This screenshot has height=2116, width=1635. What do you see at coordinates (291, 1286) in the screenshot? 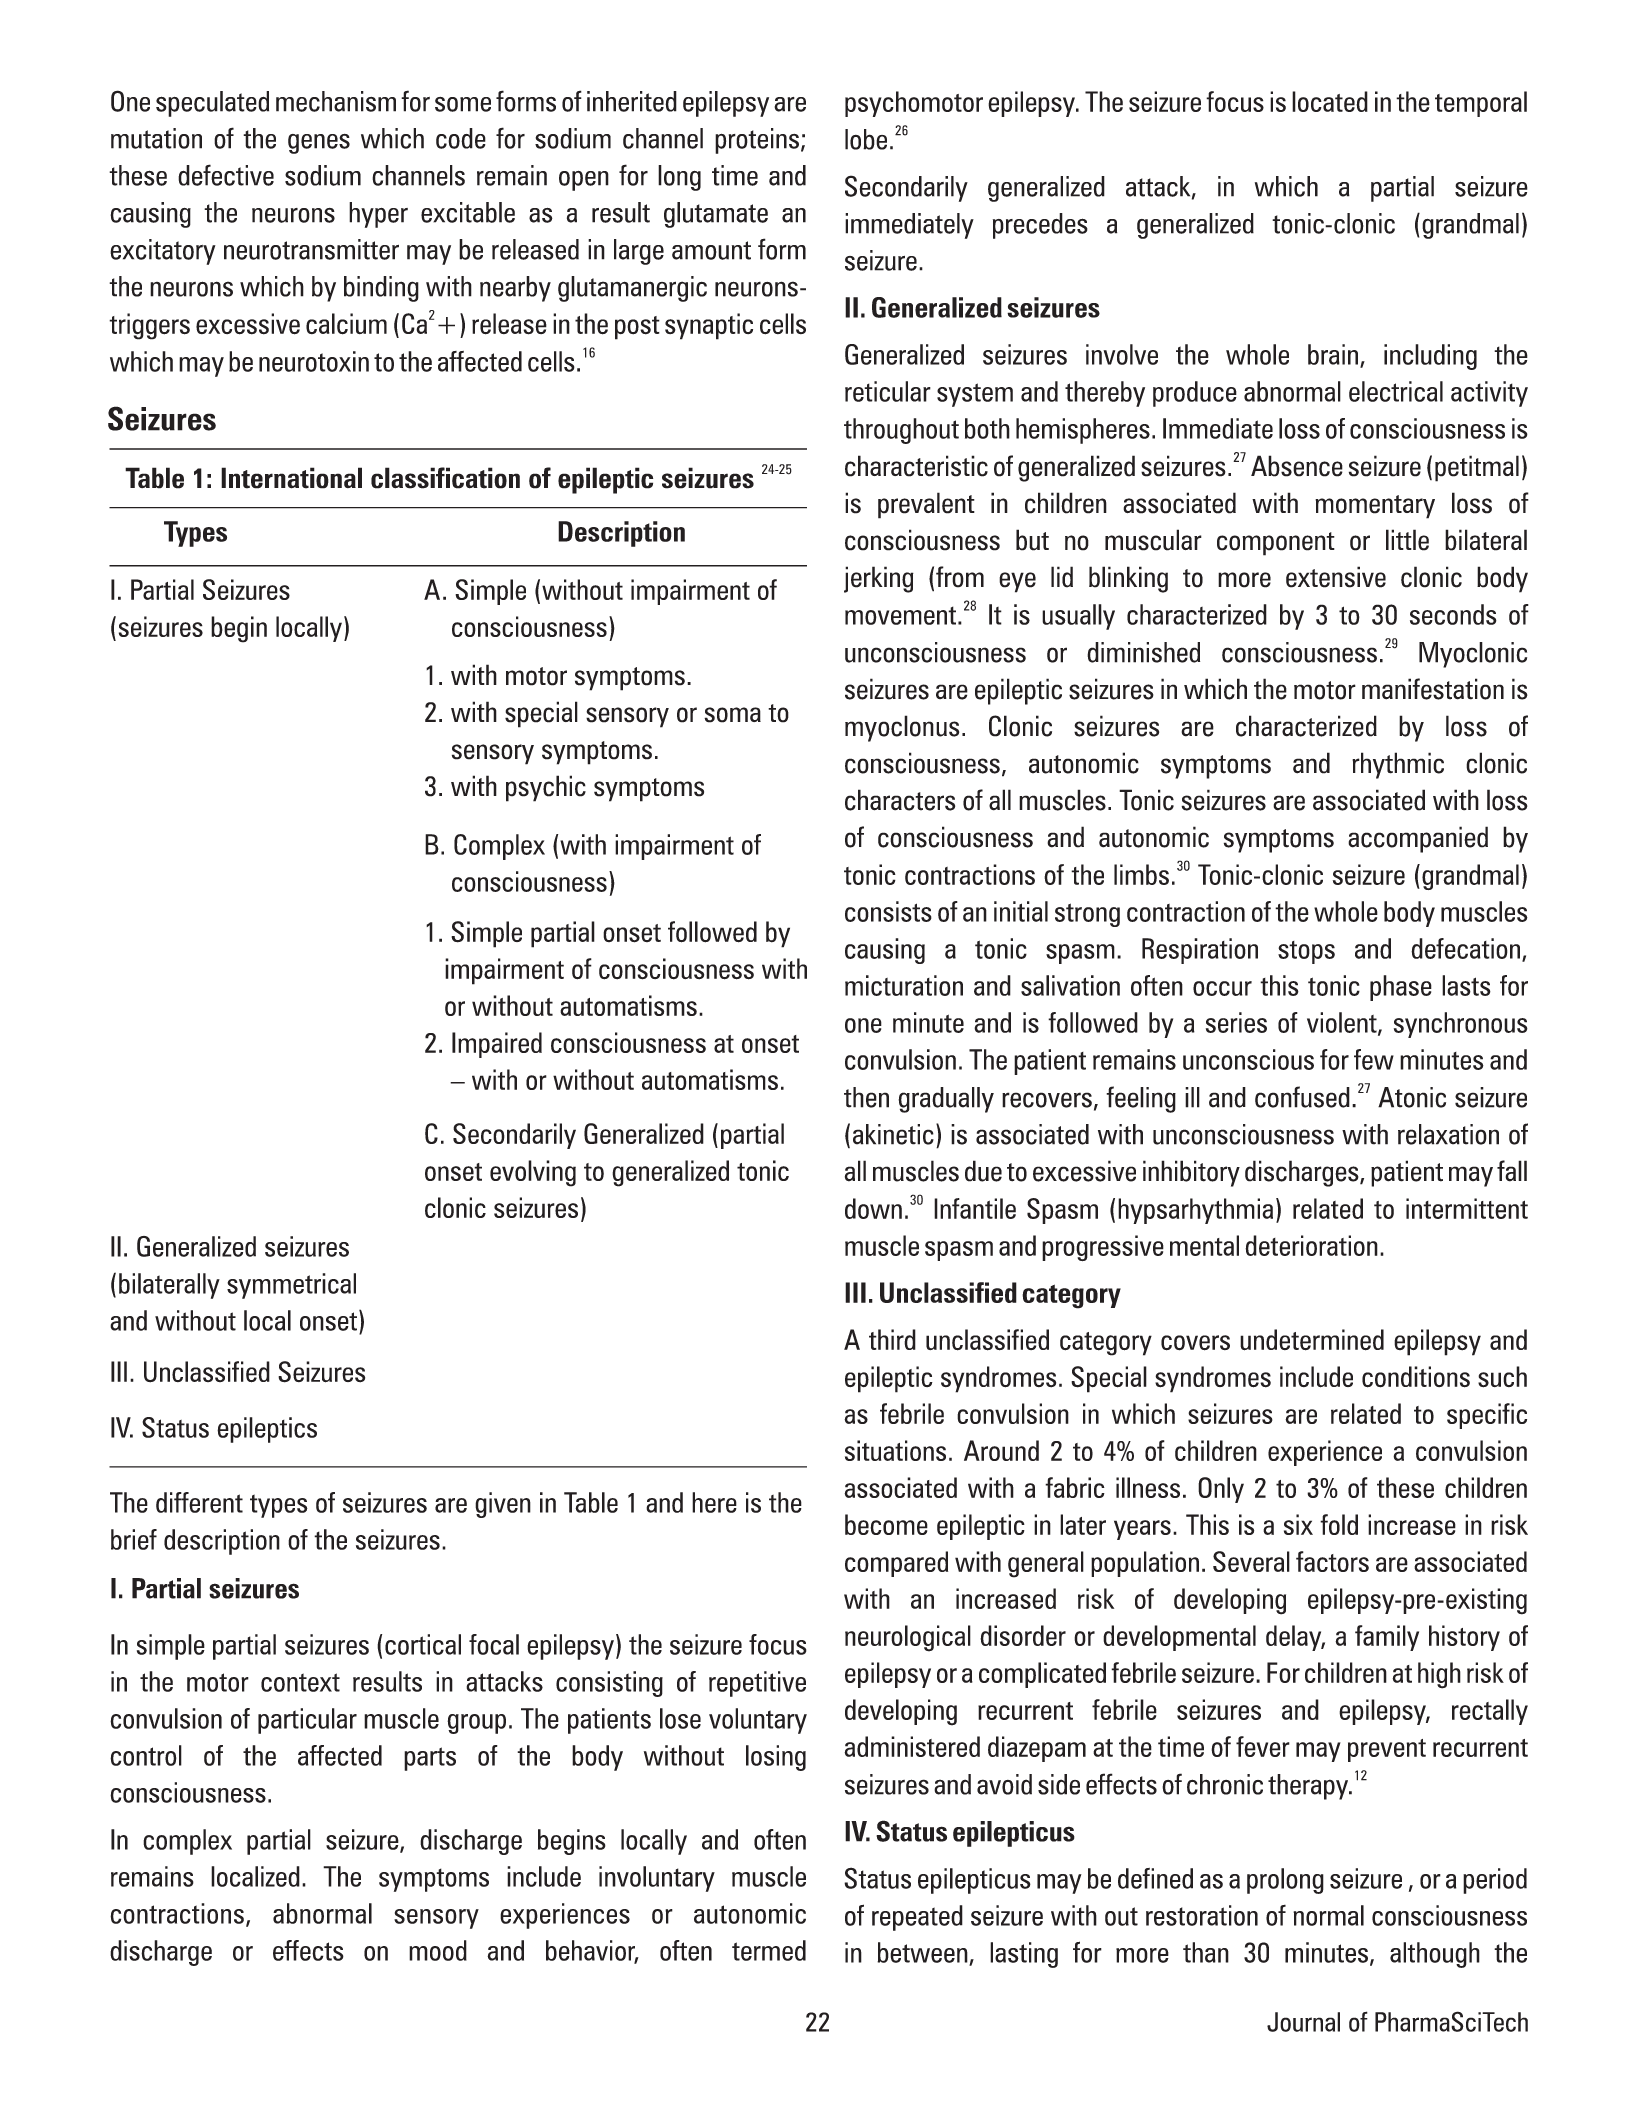
I see `symmetrical` at bounding box center [291, 1286].
